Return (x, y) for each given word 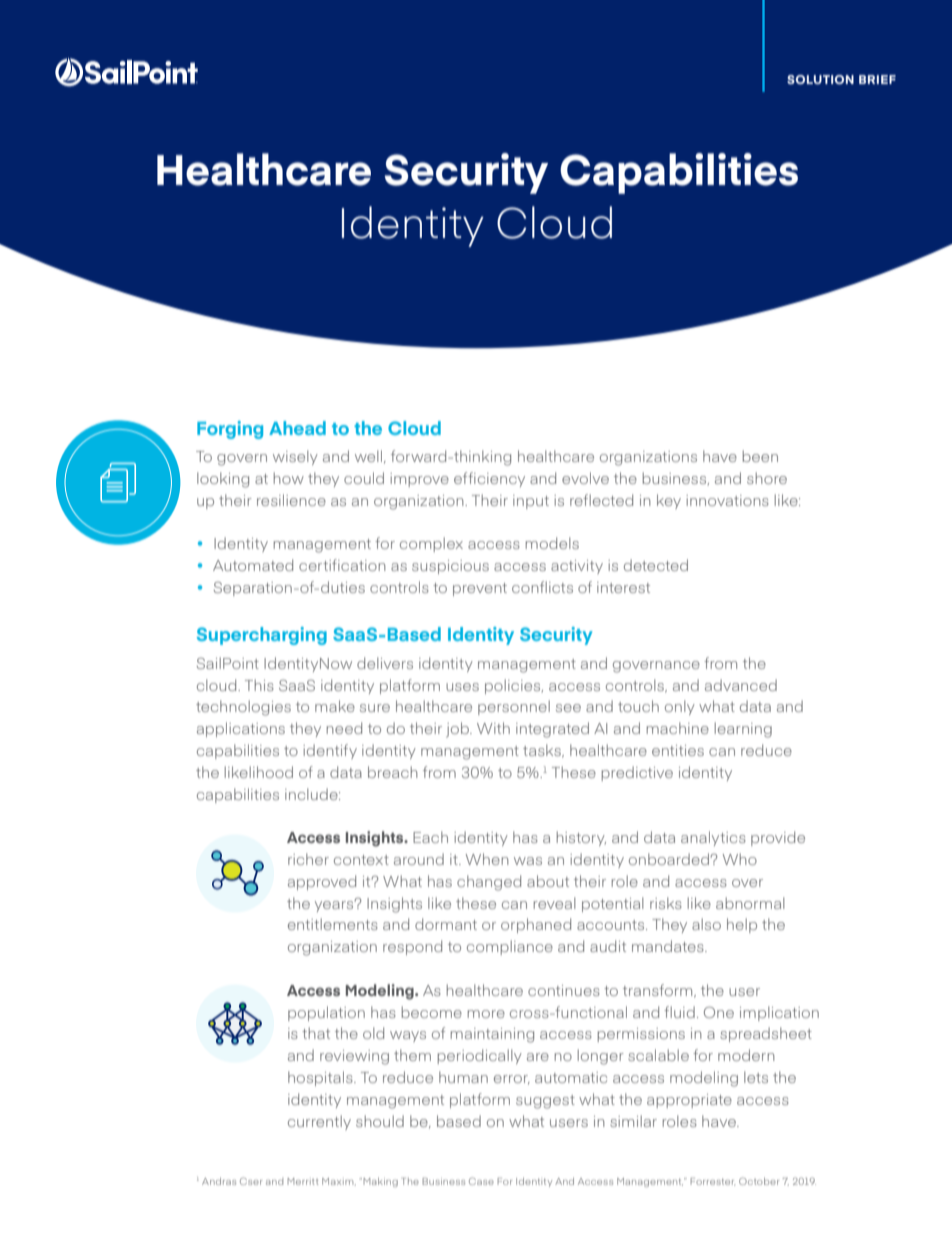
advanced (741, 685)
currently (319, 1122)
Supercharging (262, 636)
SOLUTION (820, 79)
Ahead (297, 428)
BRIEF (877, 79)
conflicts (542, 587)
